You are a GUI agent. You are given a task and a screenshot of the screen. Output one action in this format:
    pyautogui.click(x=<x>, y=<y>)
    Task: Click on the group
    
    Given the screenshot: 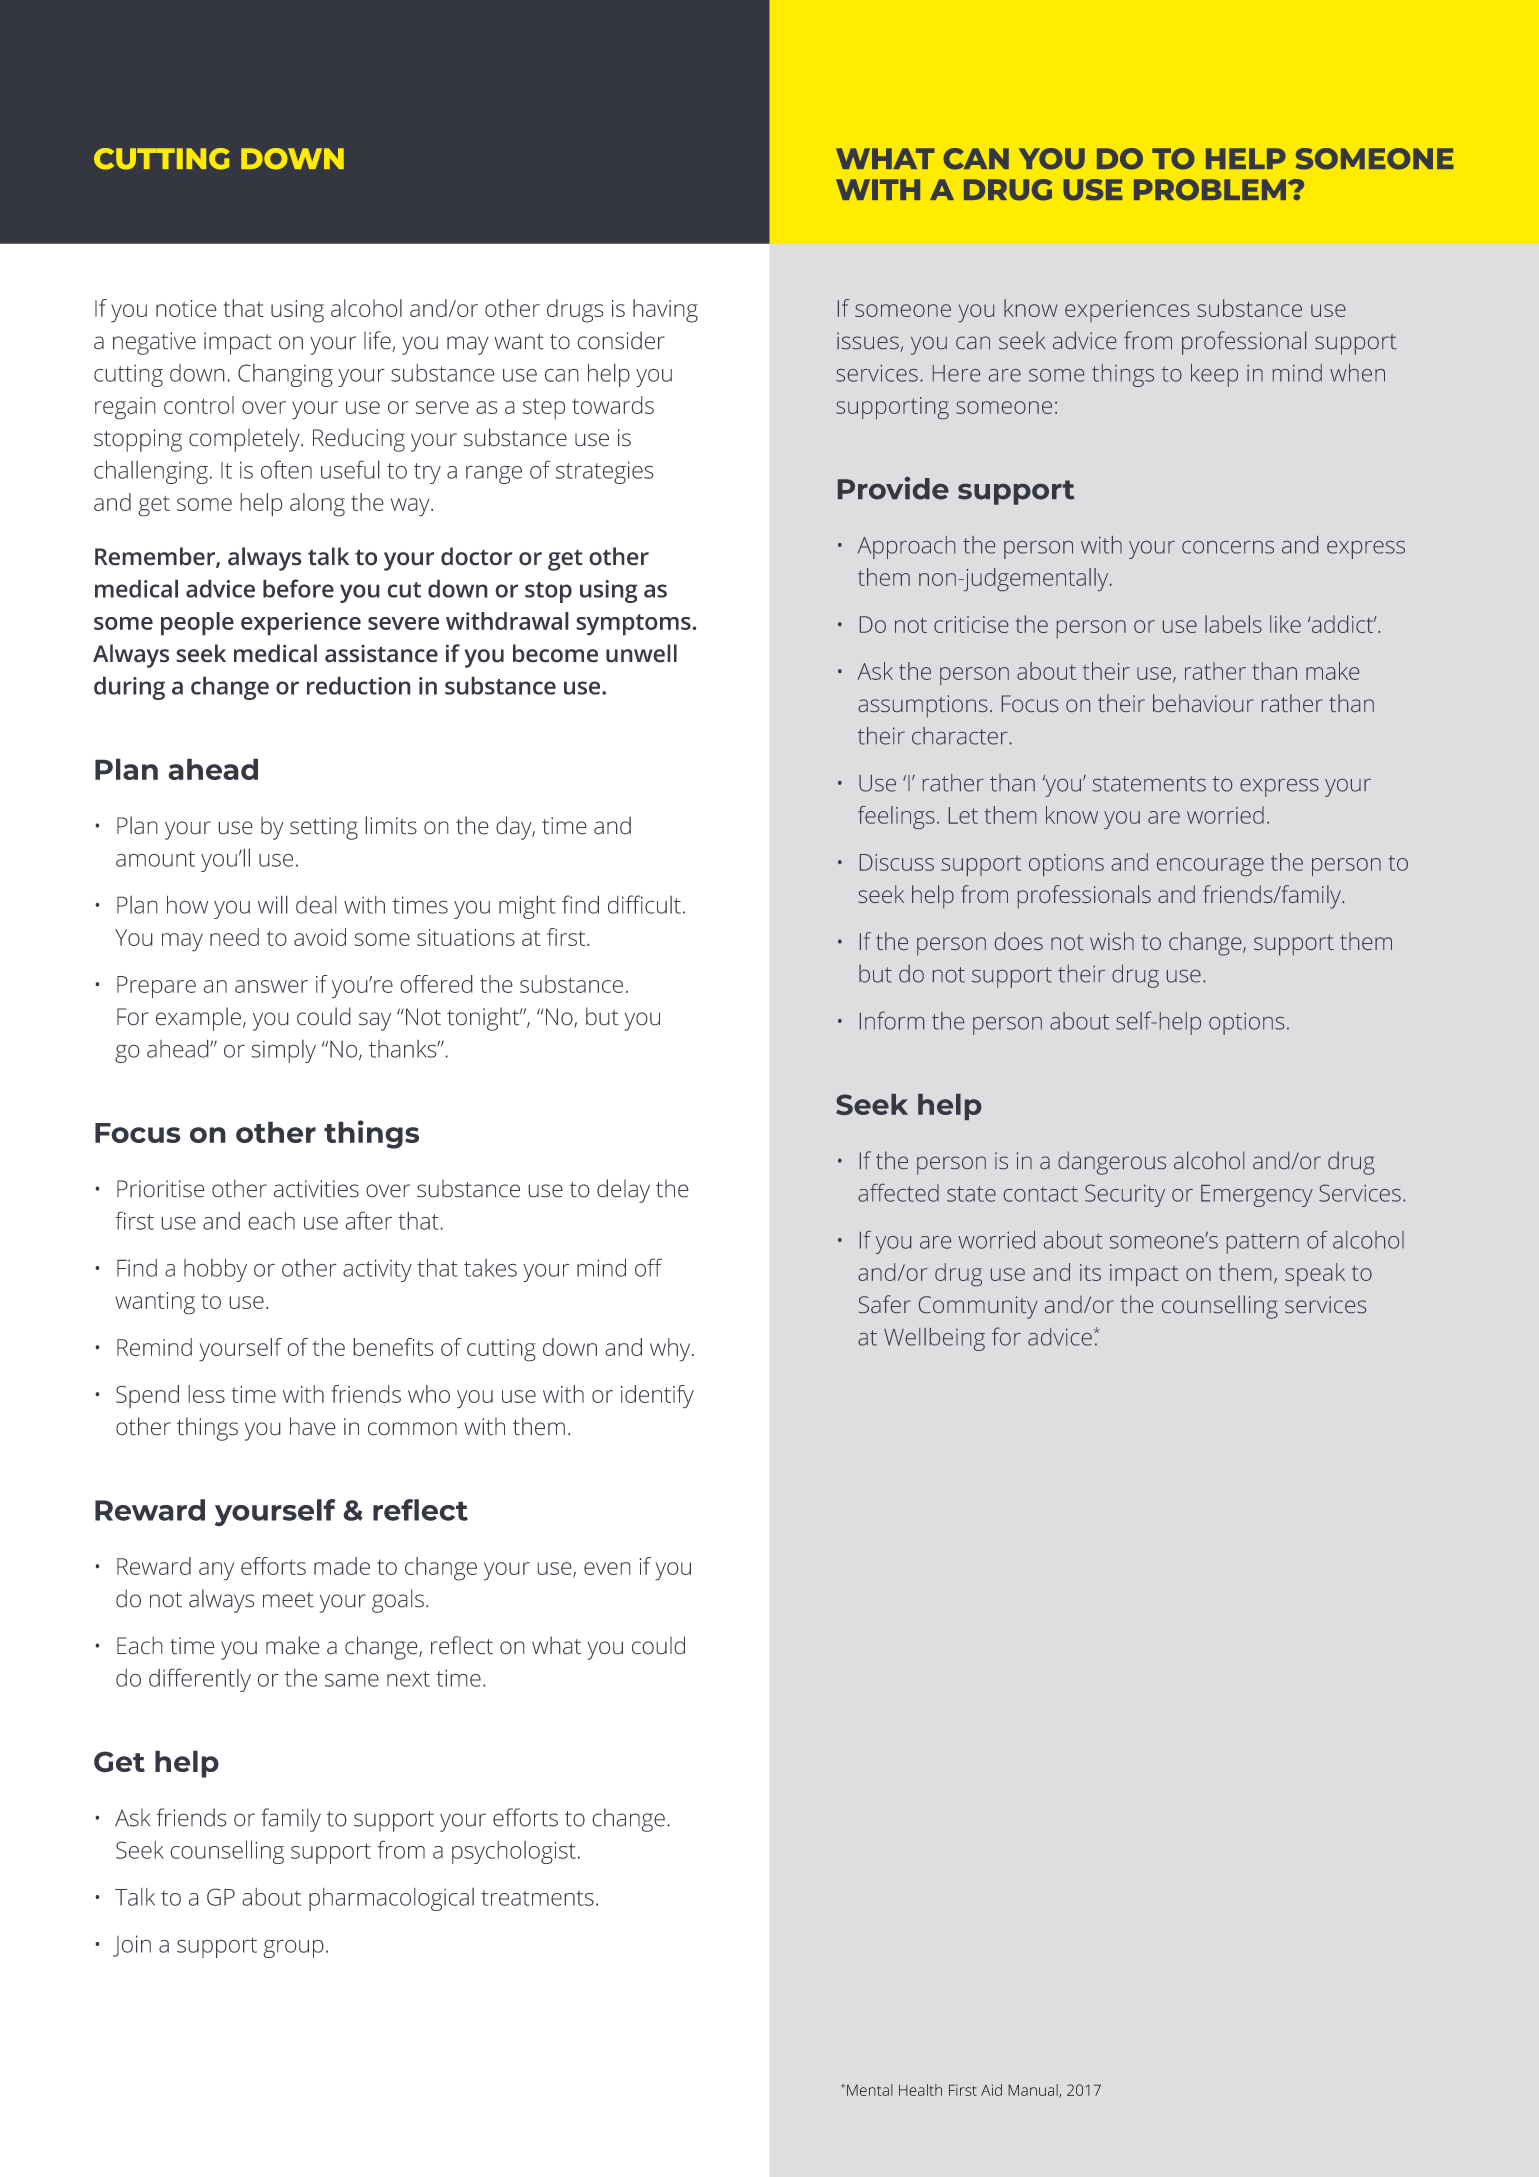 What is the action you would take?
    pyautogui.click(x=293, y=1949)
